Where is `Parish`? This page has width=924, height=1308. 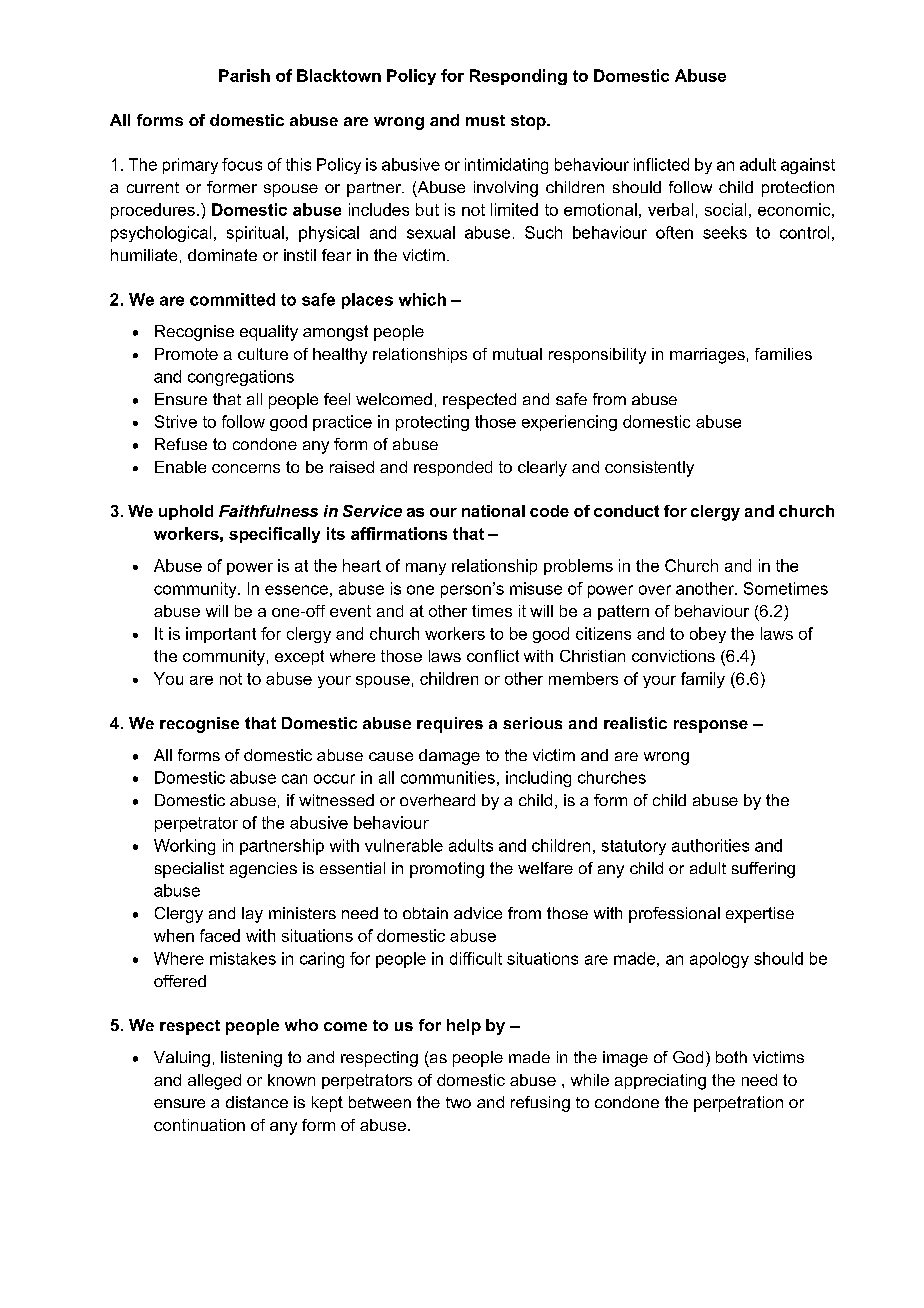 Parish is located at coordinates (244, 75).
